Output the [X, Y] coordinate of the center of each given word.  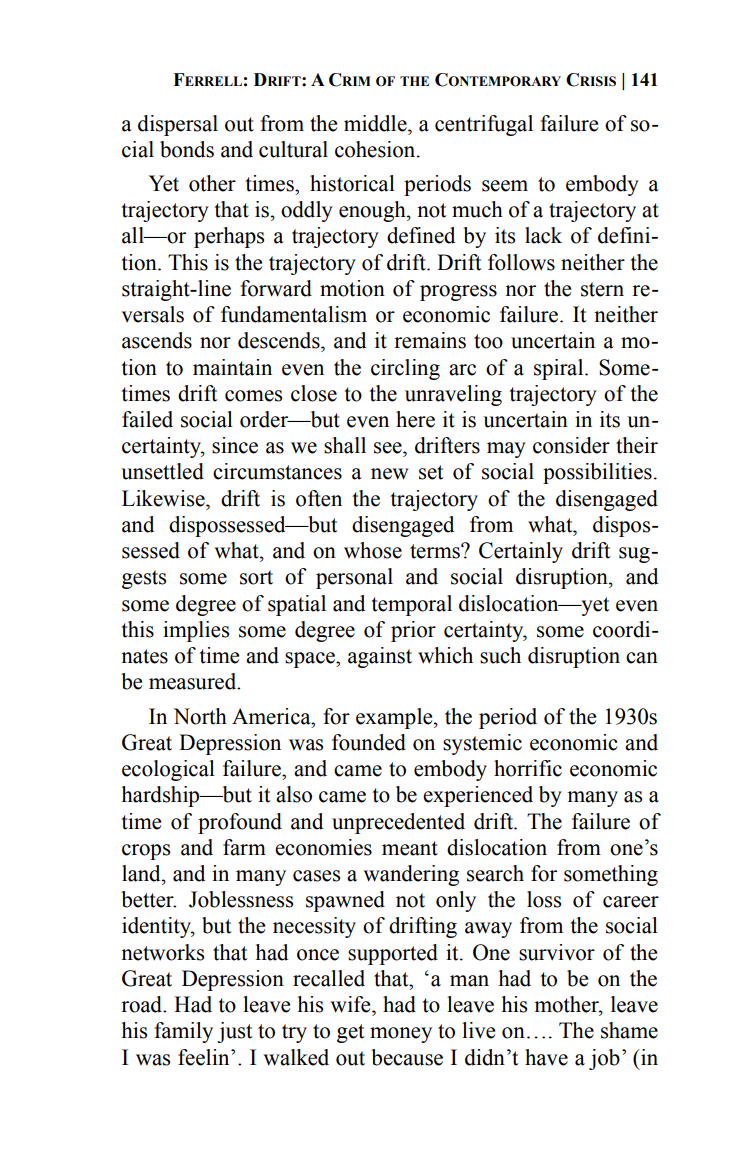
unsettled [162, 471]
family [183, 1032]
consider [571, 445]
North [200, 716]
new [390, 474]
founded [369, 742]
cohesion [376, 149]
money [401, 1035]
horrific [528, 768]
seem [505, 186]
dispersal [178, 125]
